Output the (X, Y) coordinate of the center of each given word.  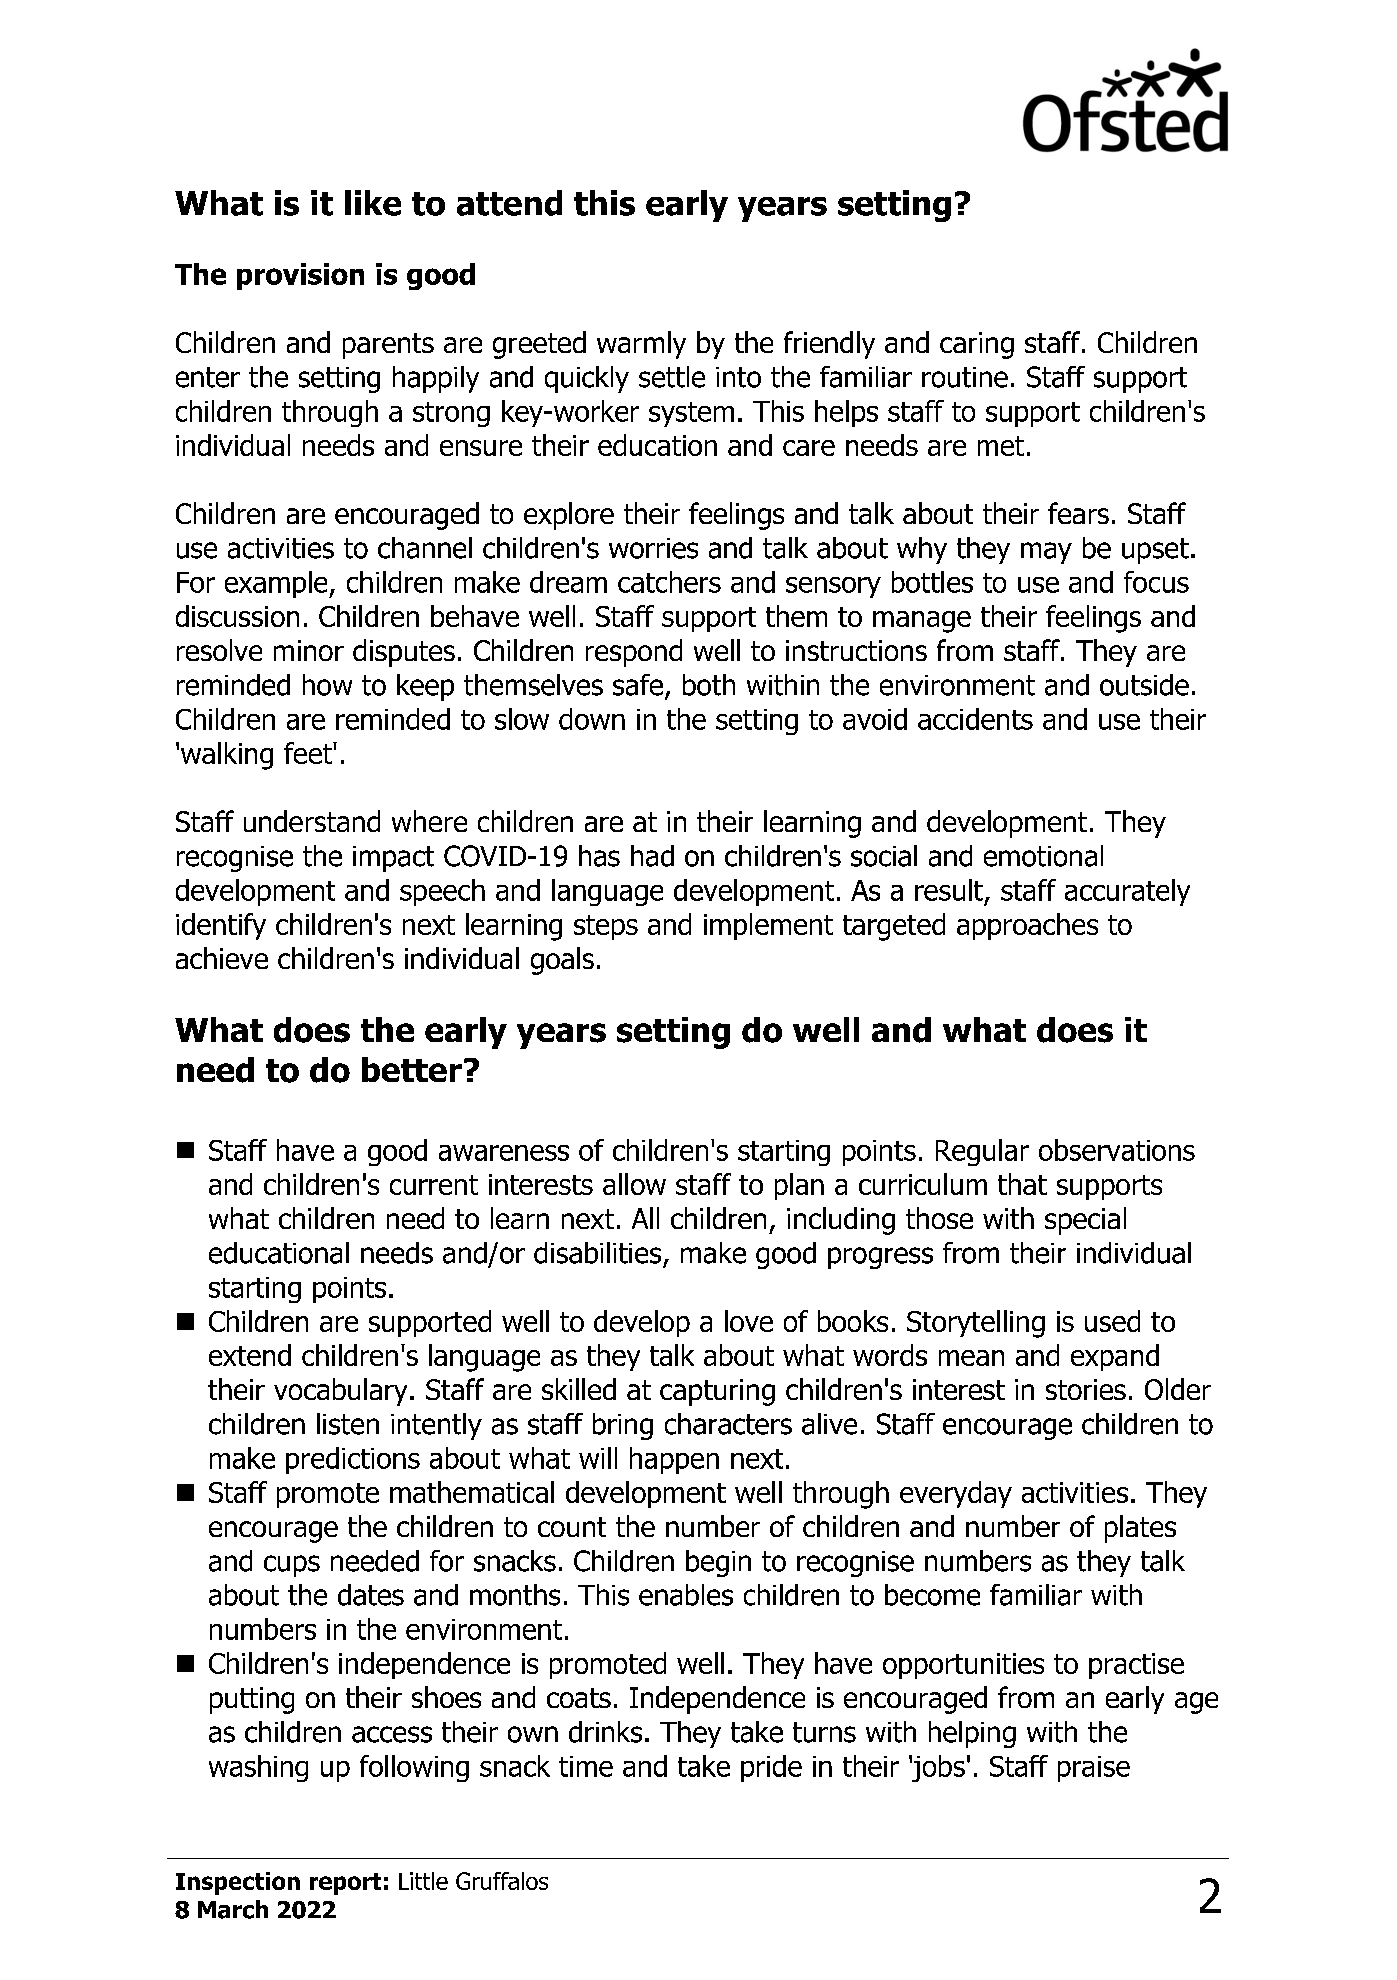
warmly (641, 345)
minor (309, 650)
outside (1144, 685)
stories (1086, 1389)
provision (300, 276)
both (709, 685)
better (412, 1069)
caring (977, 345)
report (345, 1884)
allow (634, 1184)
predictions (353, 1460)
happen (674, 1460)
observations (1117, 1150)
